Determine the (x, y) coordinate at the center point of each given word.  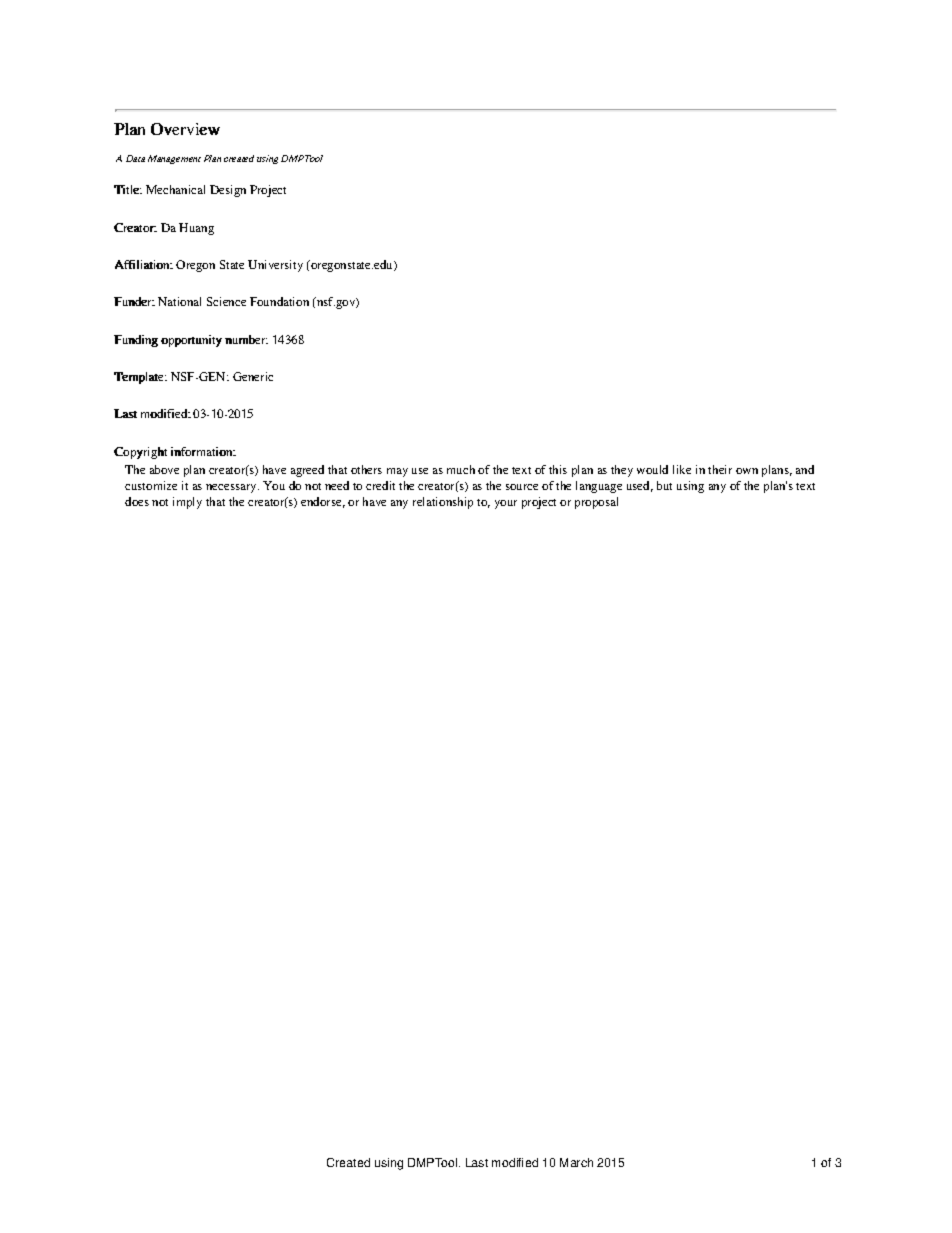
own (747, 471)
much (461, 469)
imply (187, 503)
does (137, 501)
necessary (232, 488)
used (640, 486)
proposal (596, 503)
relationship (443, 503)
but (664, 485)
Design (228, 191)
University (275, 266)
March (576, 1162)
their (720, 469)
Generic (253, 376)
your (506, 504)
